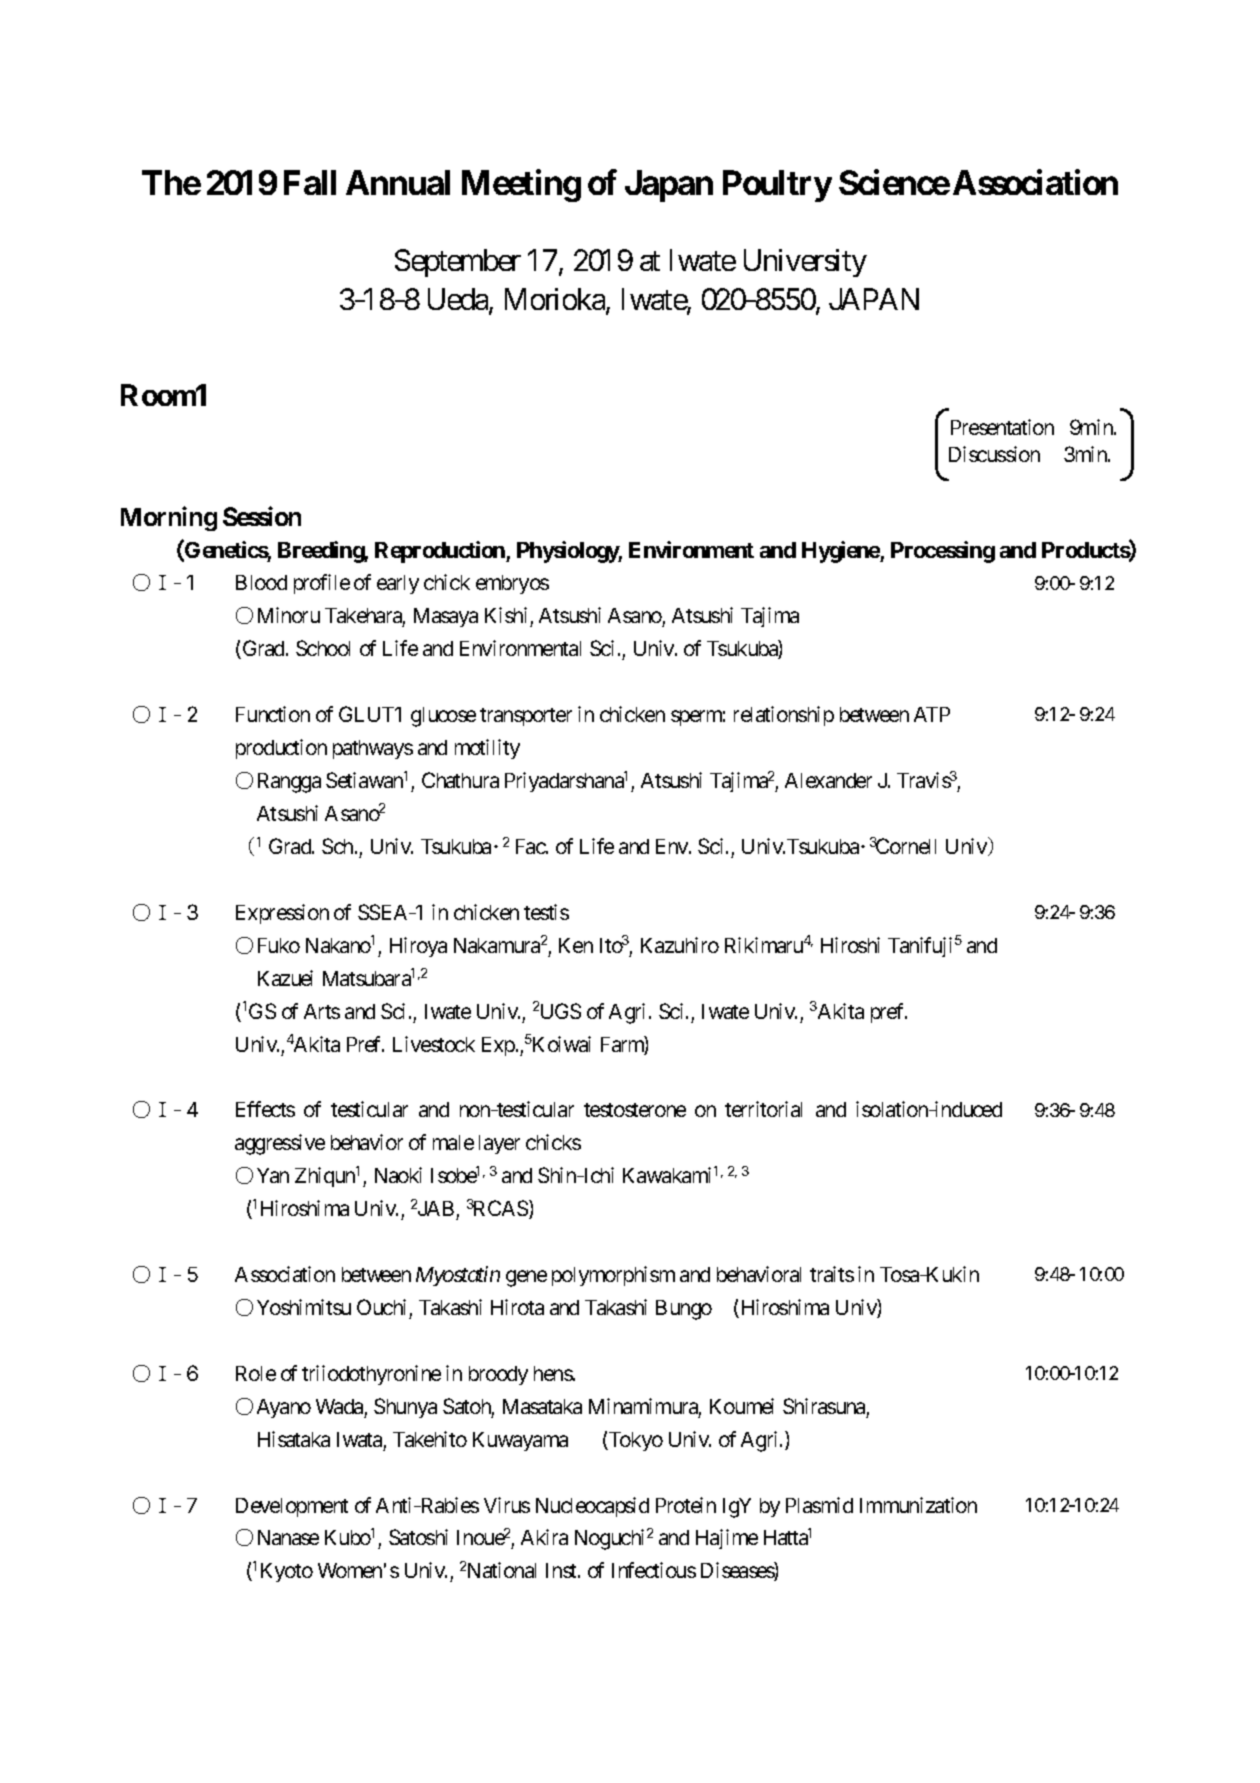  Describe the element at coordinates (512, 584) in the document. I see `embryos` at that location.
